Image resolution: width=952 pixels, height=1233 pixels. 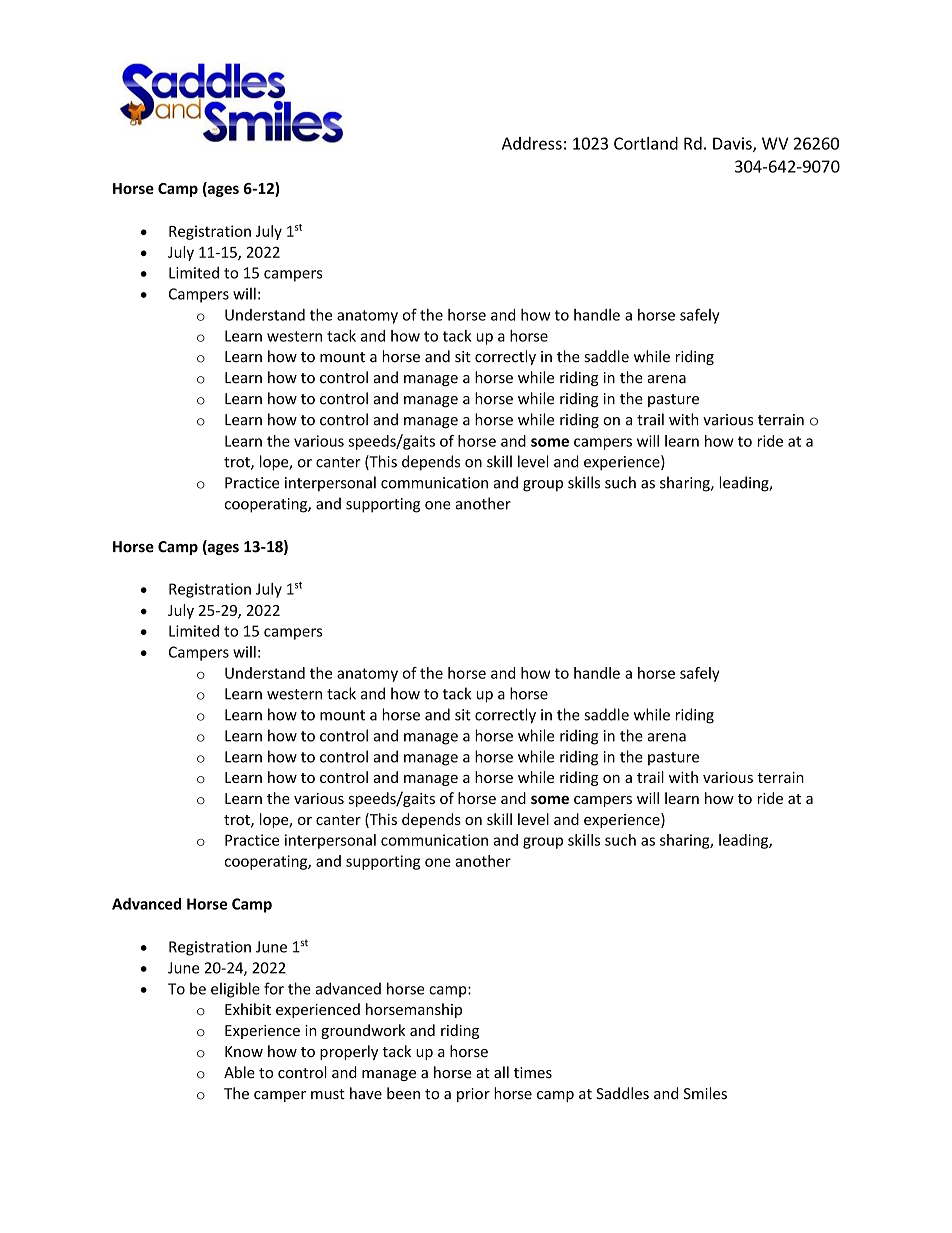 What do you see at coordinates (533, 1073) in the document?
I see `times` at bounding box center [533, 1073].
